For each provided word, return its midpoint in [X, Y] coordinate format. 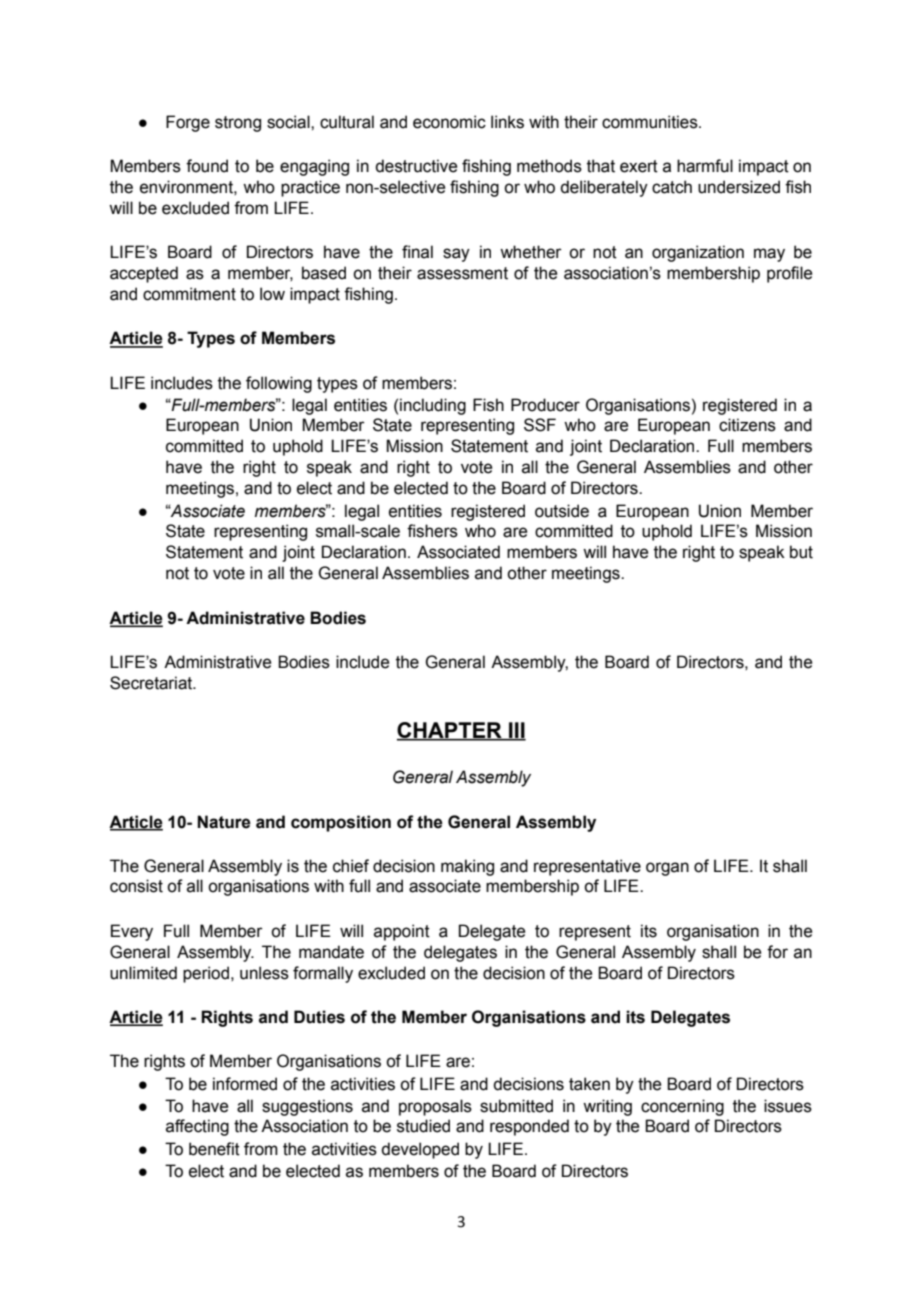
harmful [705, 166]
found [207, 166]
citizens [747, 425]
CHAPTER [450, 731]
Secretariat [152, 683]
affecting [197, 1127]
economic [449, 122]
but [801, 552]
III [516, 731]
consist [136, 886]
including [433, 406]
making [467, 867]
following [279, 384]
